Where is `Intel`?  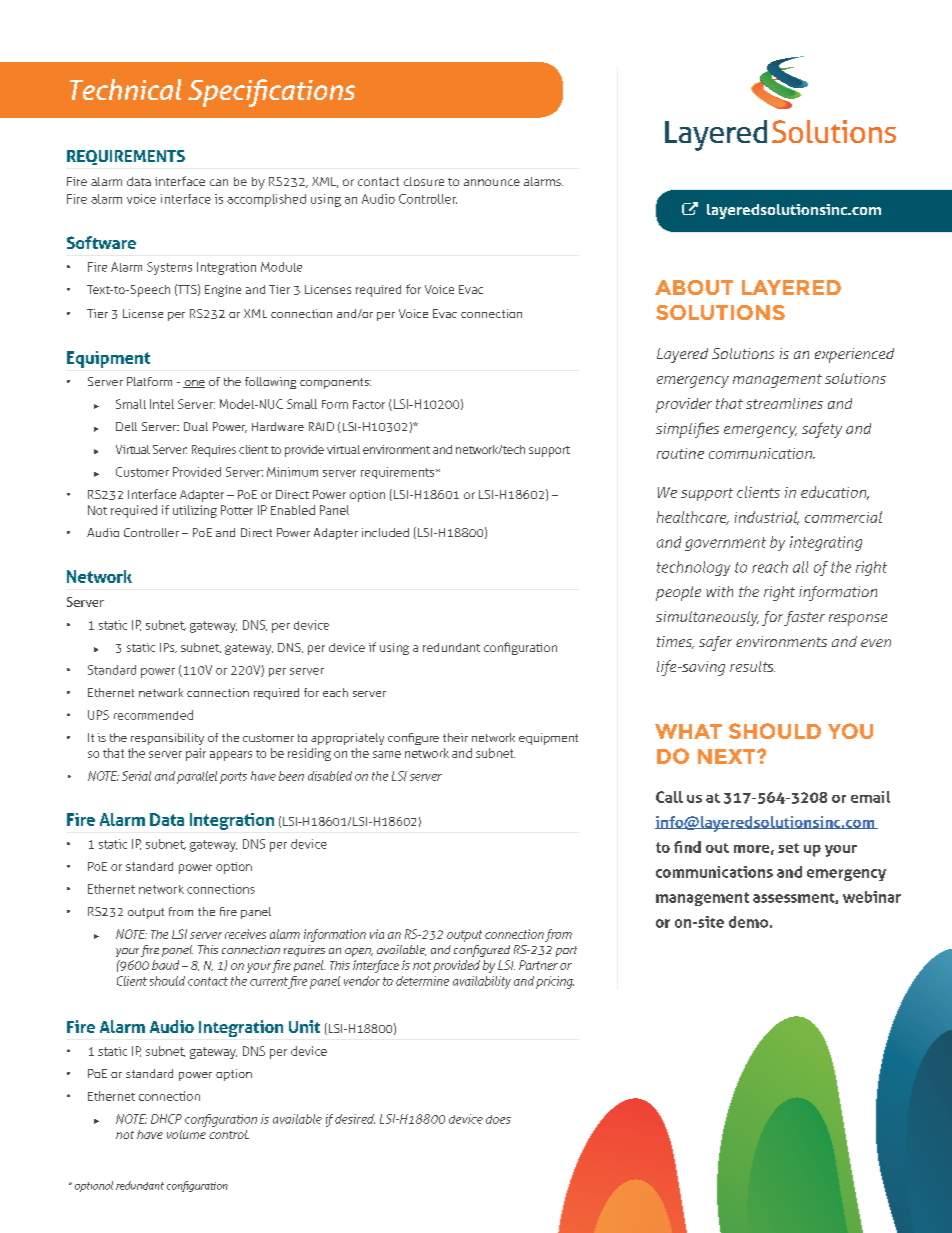 Intel is located at coordinates (162, 404).
